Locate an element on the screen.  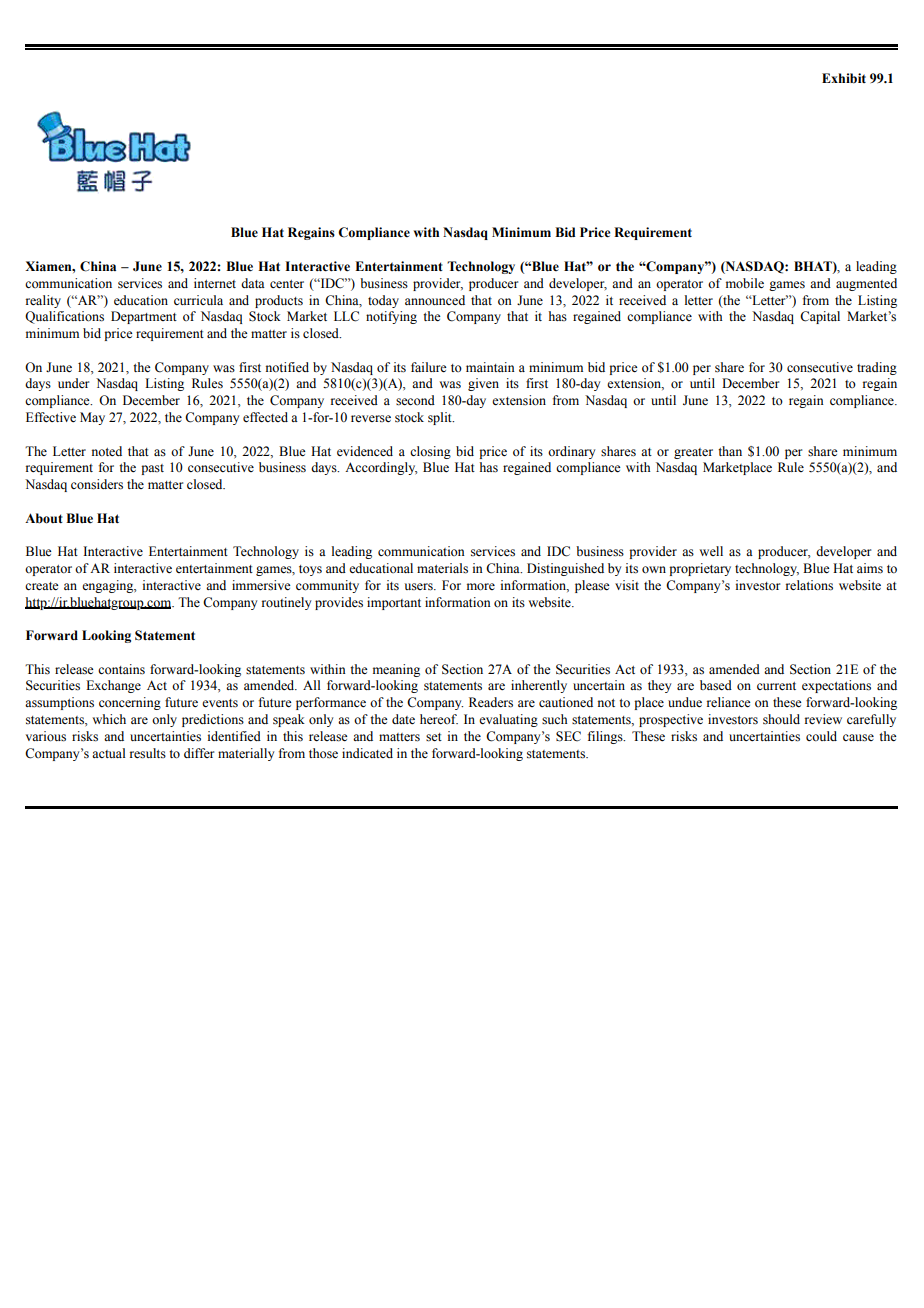
Department is located at coordinates (144, 317).
